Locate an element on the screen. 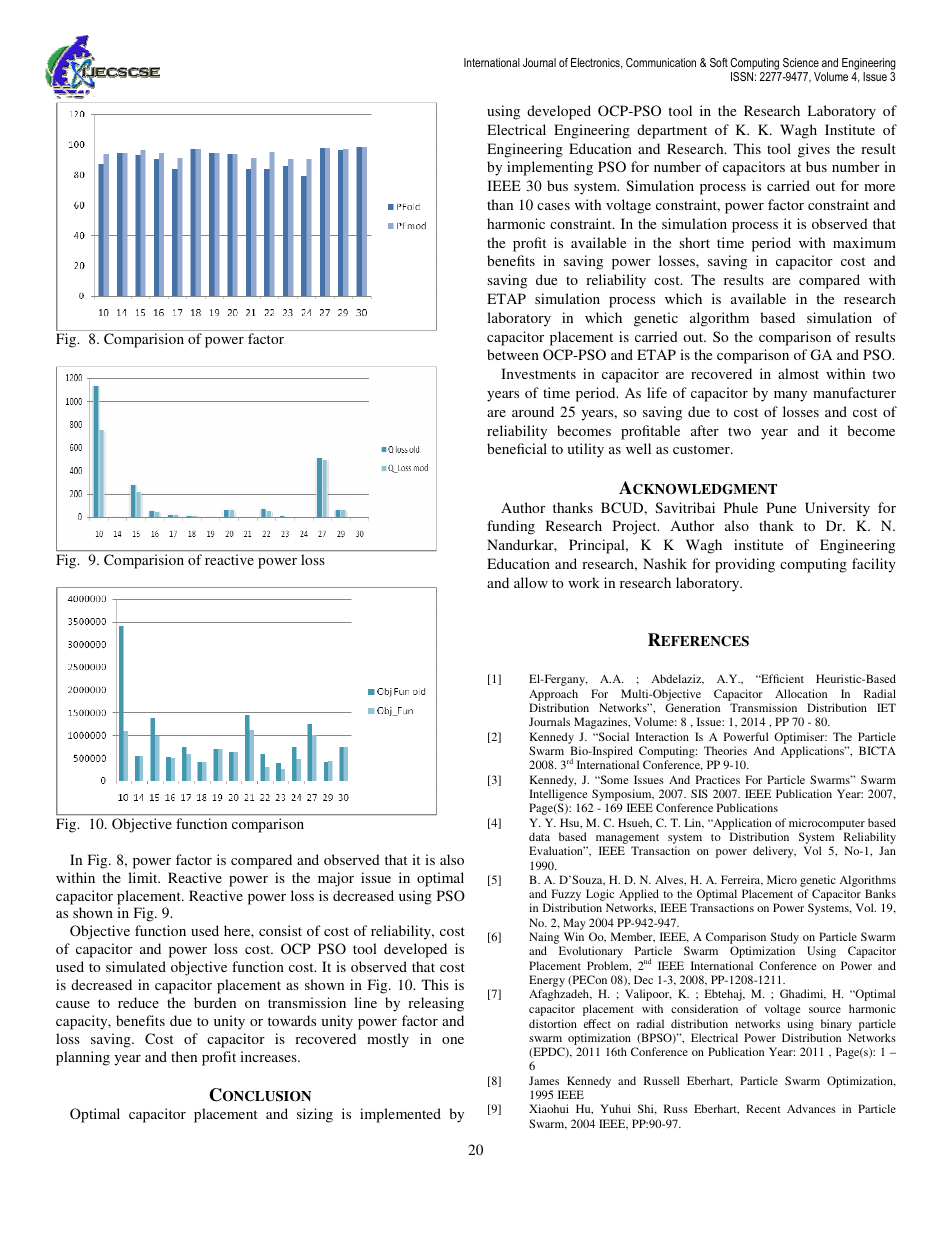  Investments is located at coordinates (538, 373).
